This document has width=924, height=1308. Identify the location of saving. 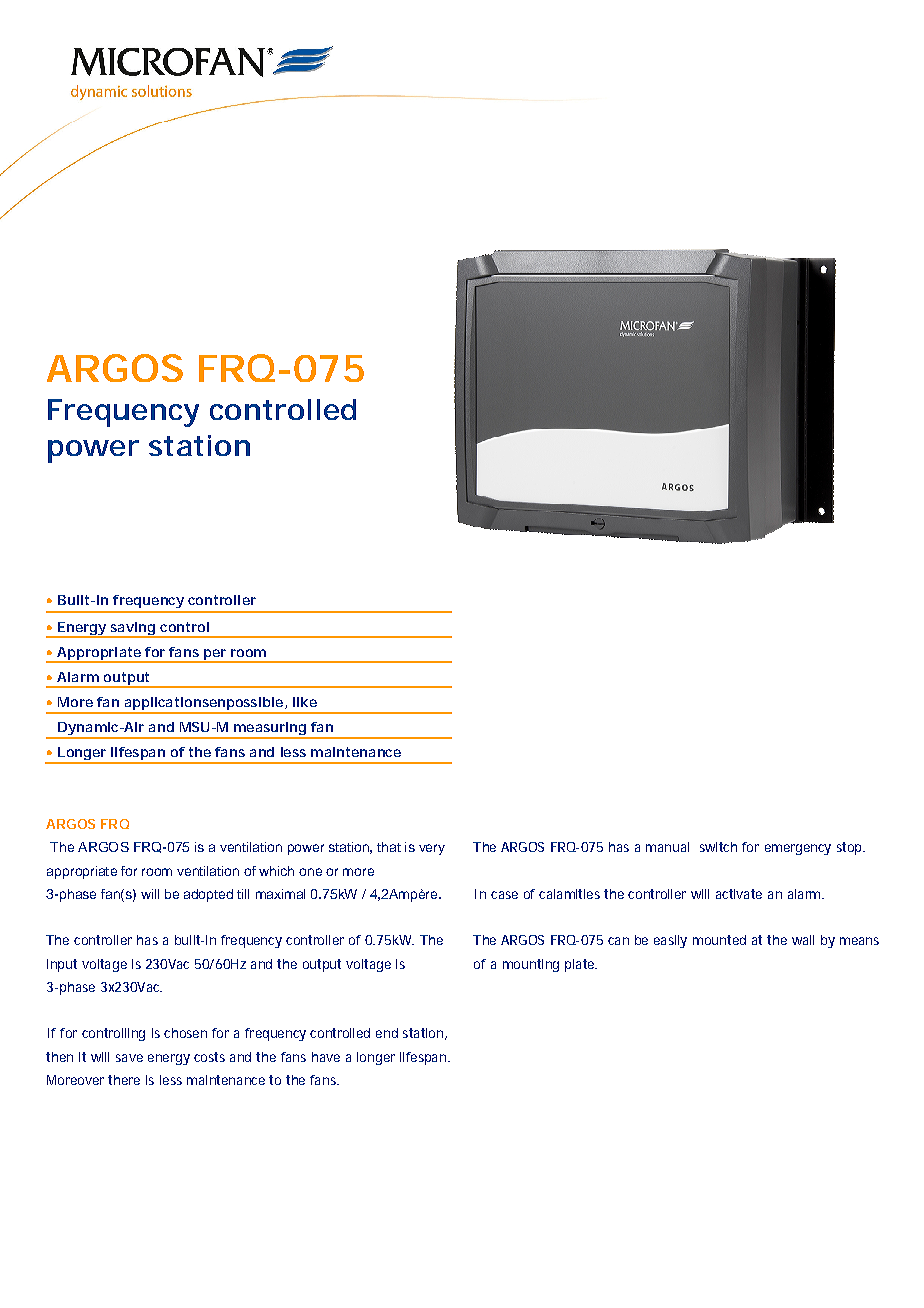
(132, 629).
